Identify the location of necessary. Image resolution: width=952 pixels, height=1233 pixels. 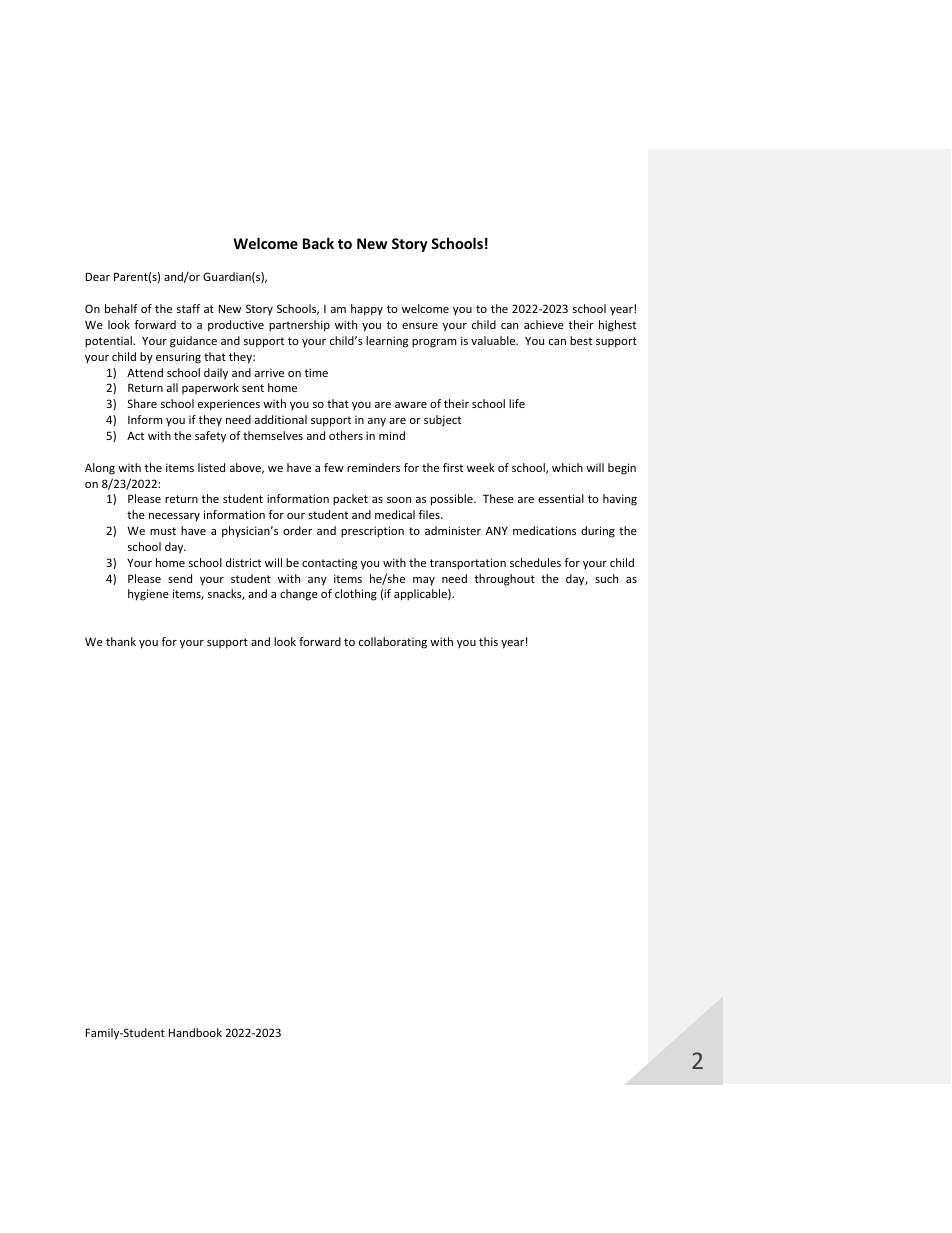
(174, 517).
